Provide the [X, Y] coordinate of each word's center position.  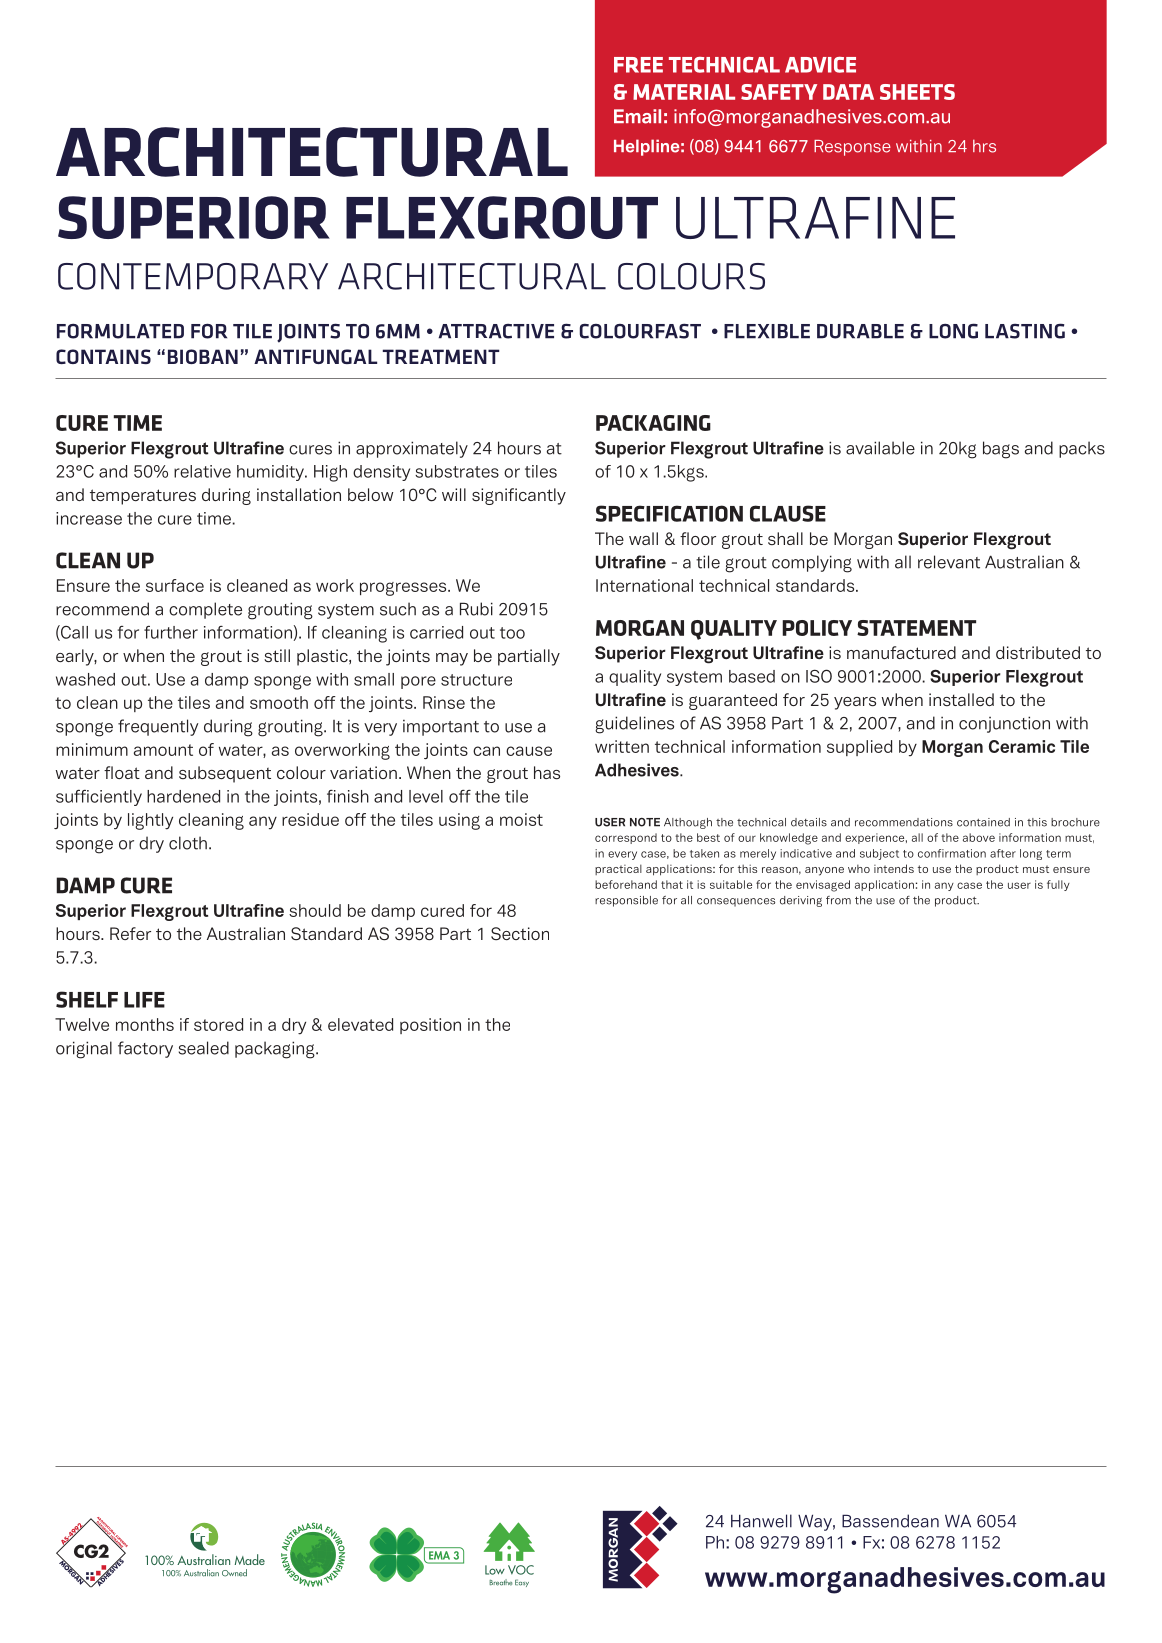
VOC [521, 1570]
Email [637, 116]
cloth [188, 843]
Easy [522, 1583]
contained [983, 822]
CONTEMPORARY [193, 276]
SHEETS [917, 92]
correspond [626, 838]
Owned [234, 1573]
